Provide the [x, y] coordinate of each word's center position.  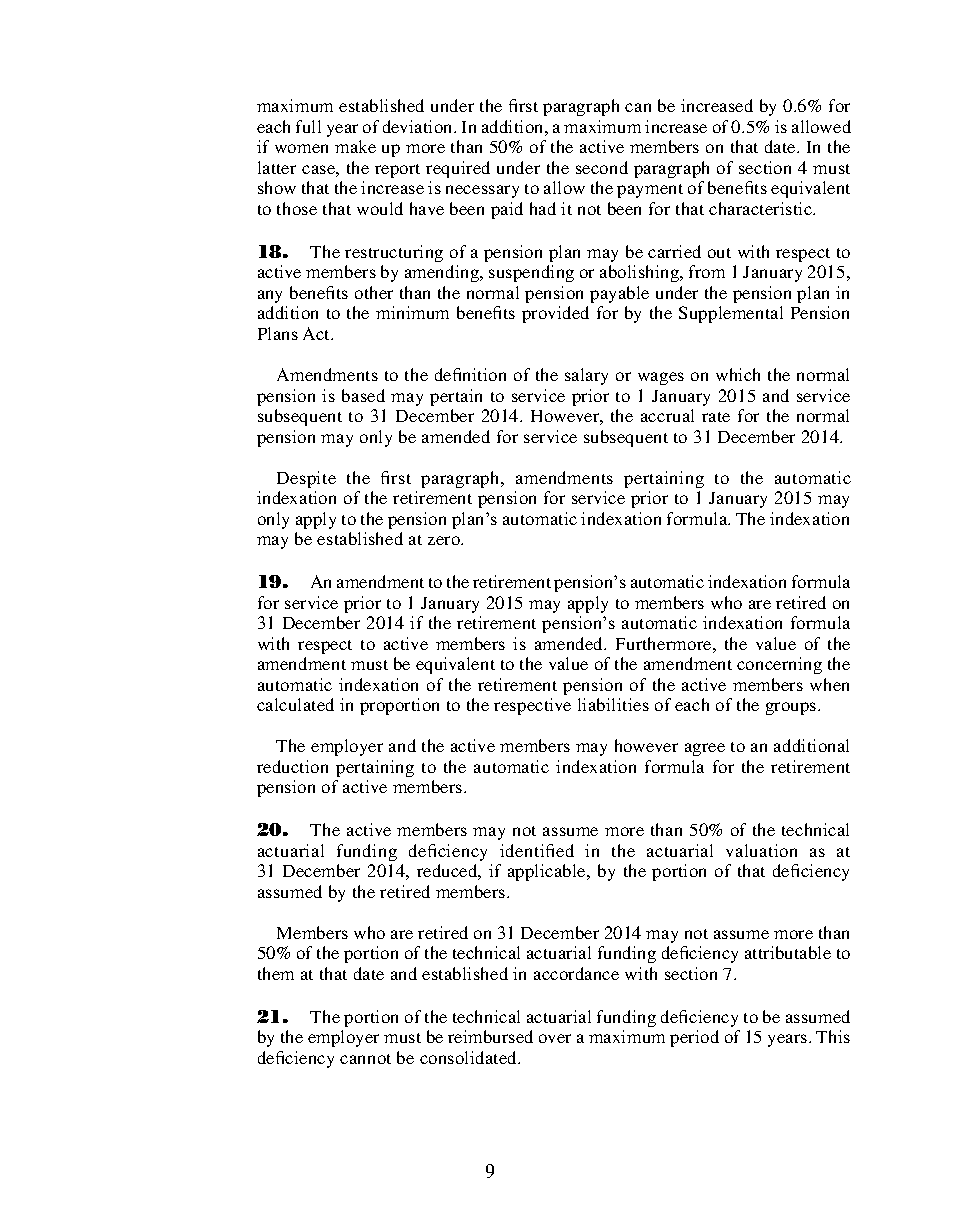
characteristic [761, 208]
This [833, 1036]
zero [445, 540]
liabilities [613, 704]
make [355, 146]
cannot [365, 1059]
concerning [779, 665]
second [602, 167]
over [555, 1038]
